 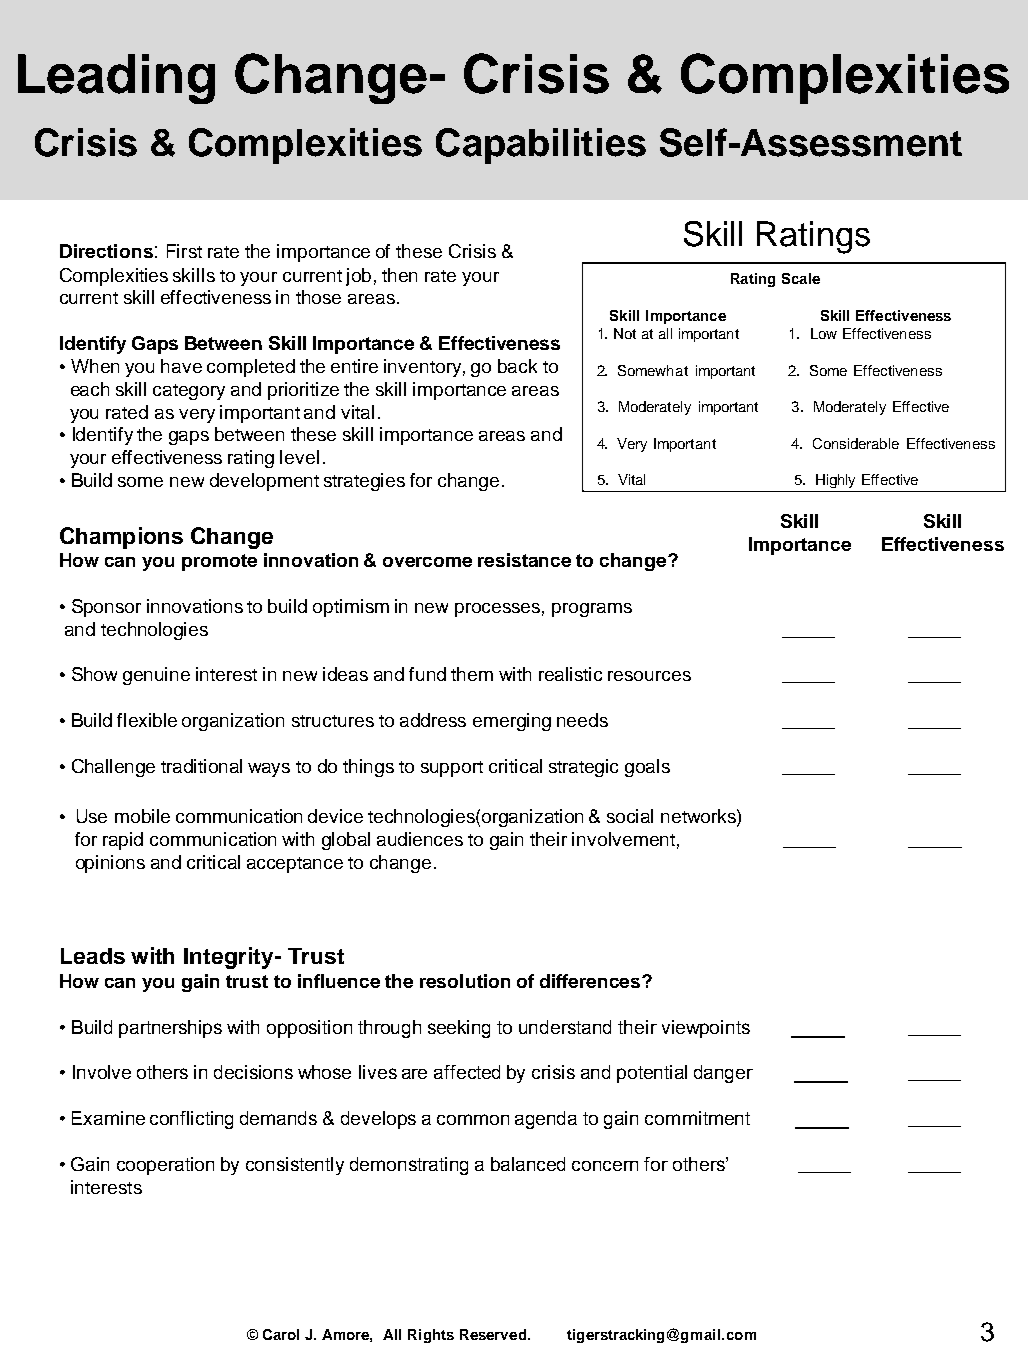 I want to click on category, so click(x=189, y=392).
